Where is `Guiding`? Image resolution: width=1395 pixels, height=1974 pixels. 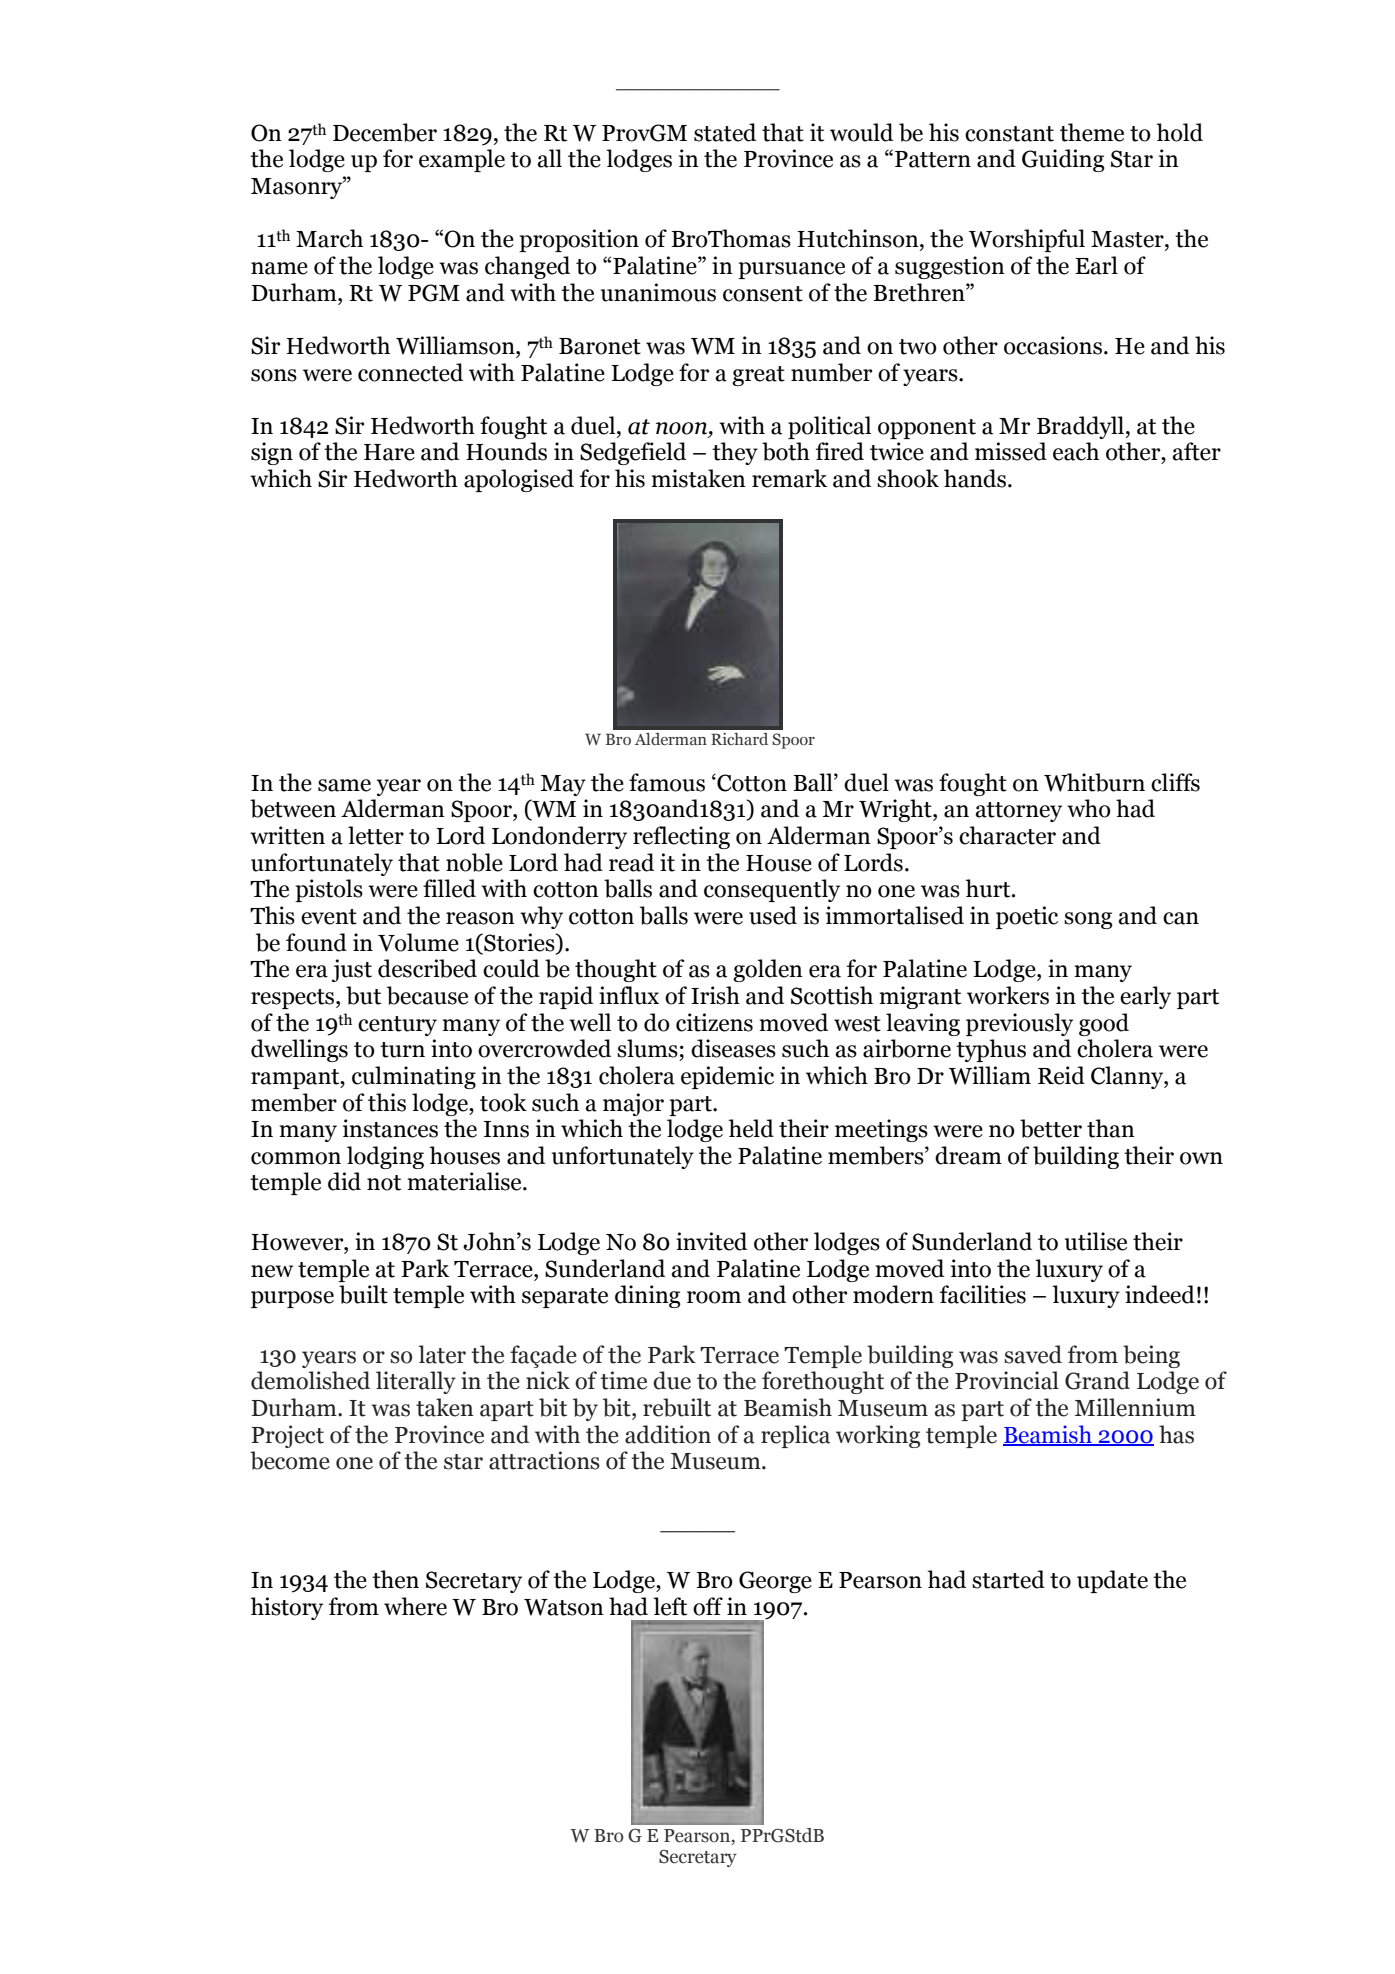 Guiding is located at coordinates (1063, 160).
